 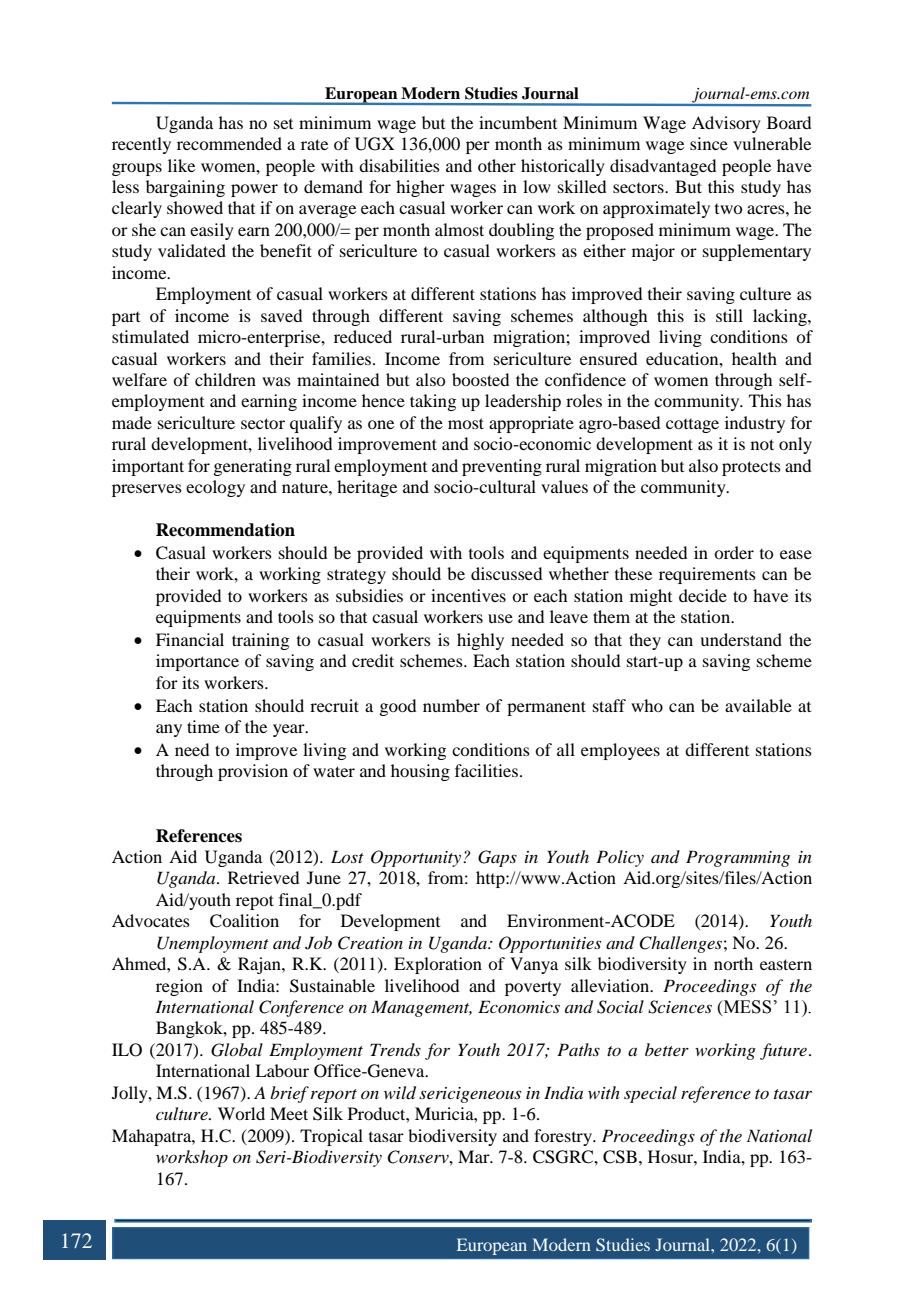 I want to click on special, so click(x=650, y=1094).
